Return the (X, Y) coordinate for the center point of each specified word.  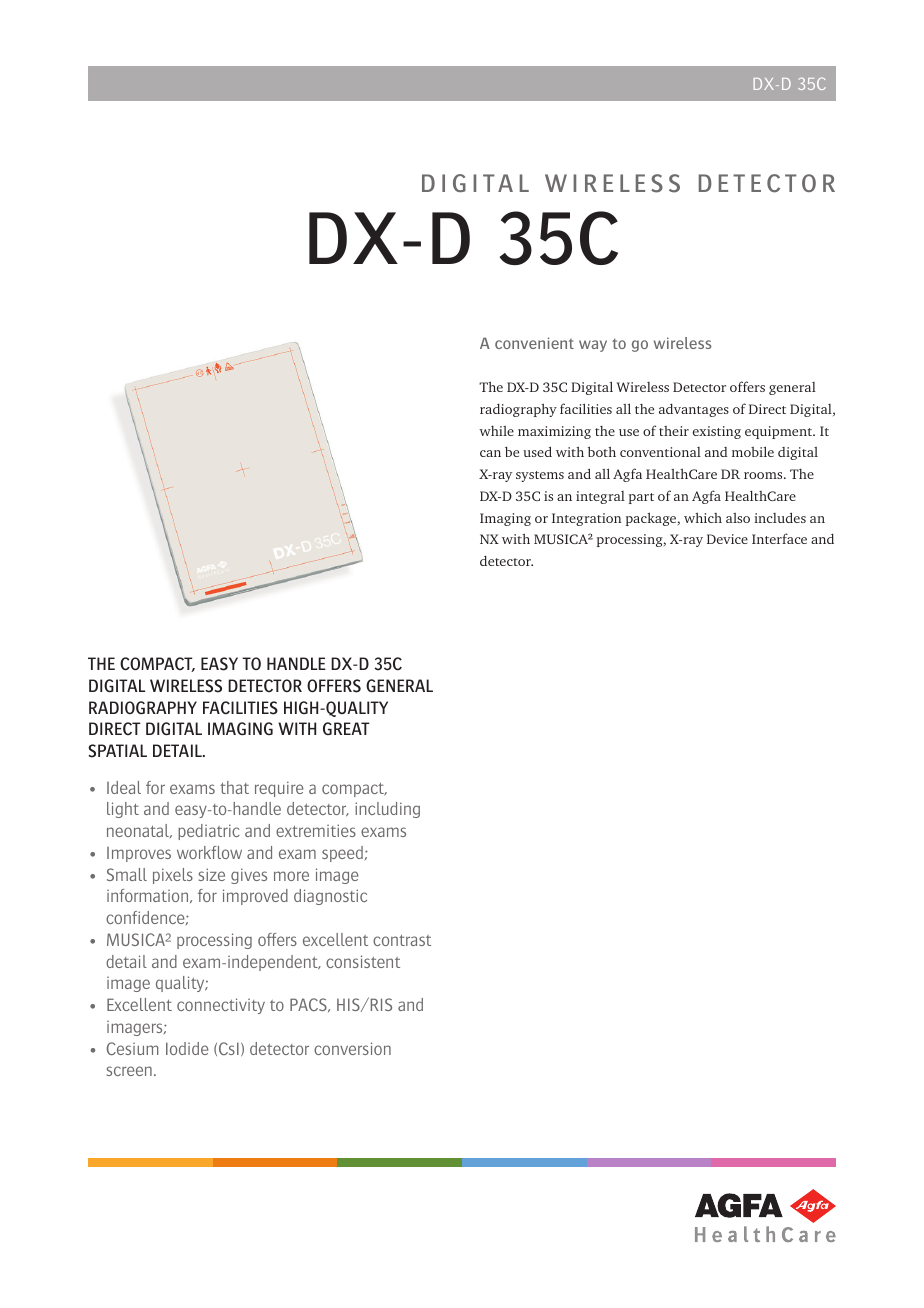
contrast (402, 940)
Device (727, 539)
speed (342, 854)
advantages (694, 410)
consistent (363, 961)
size (212, 874)
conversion (352, 1048)
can (490, 453)
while (496, 431)
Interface (779, 538)
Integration (587, 519)
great (346, 728)
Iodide (187, 1048)
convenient (534, 343)
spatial (117, 751)
